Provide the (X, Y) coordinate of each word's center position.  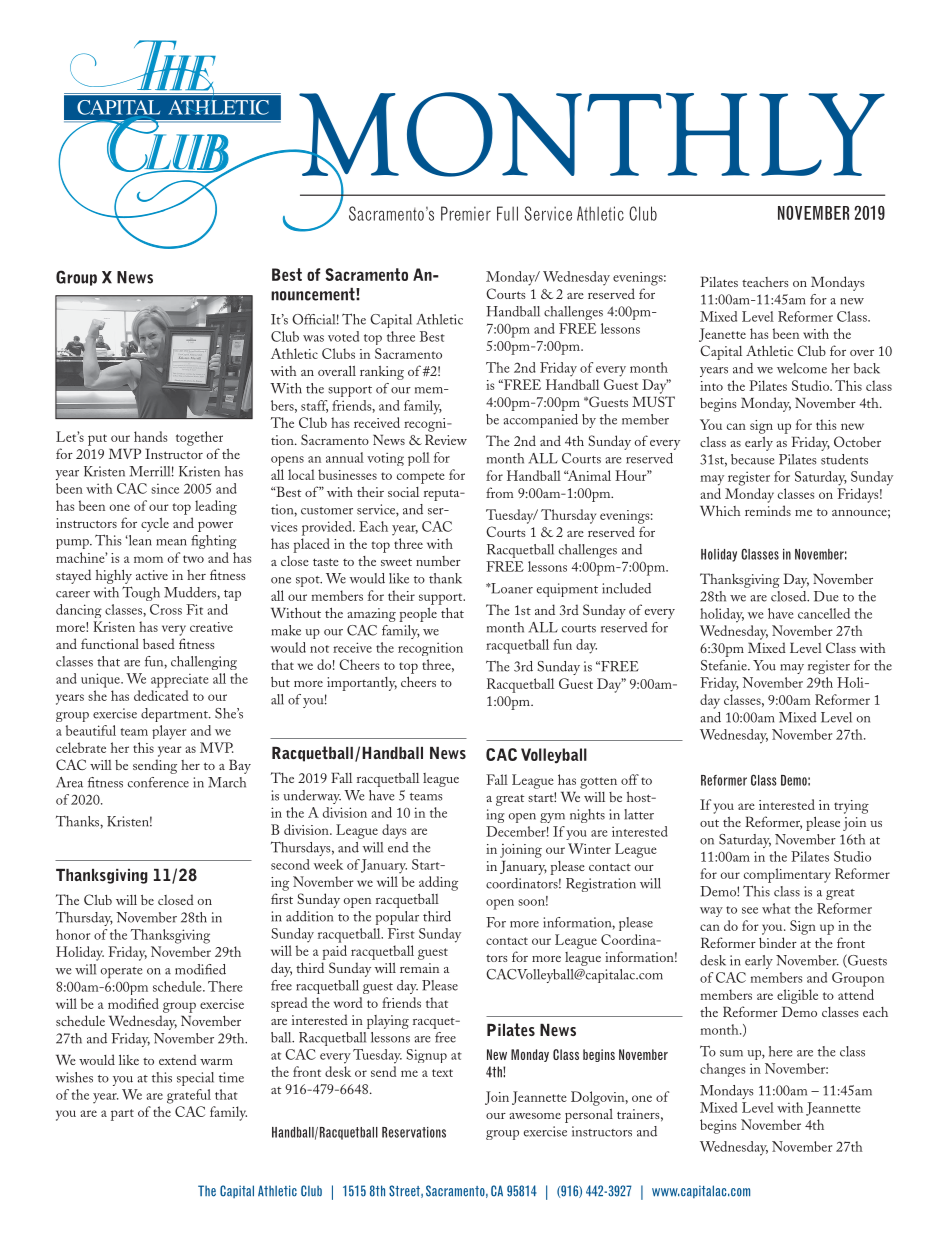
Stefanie (725, 665)
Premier (466, 213)
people (418, 615)
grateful (189, 1096)
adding (438, 883)
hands (150, 436)
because (752, 459)
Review (446, 439)
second (290, 864)
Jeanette (722, 335)
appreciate (179, 681)
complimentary (787, 875)
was (313, 338)
